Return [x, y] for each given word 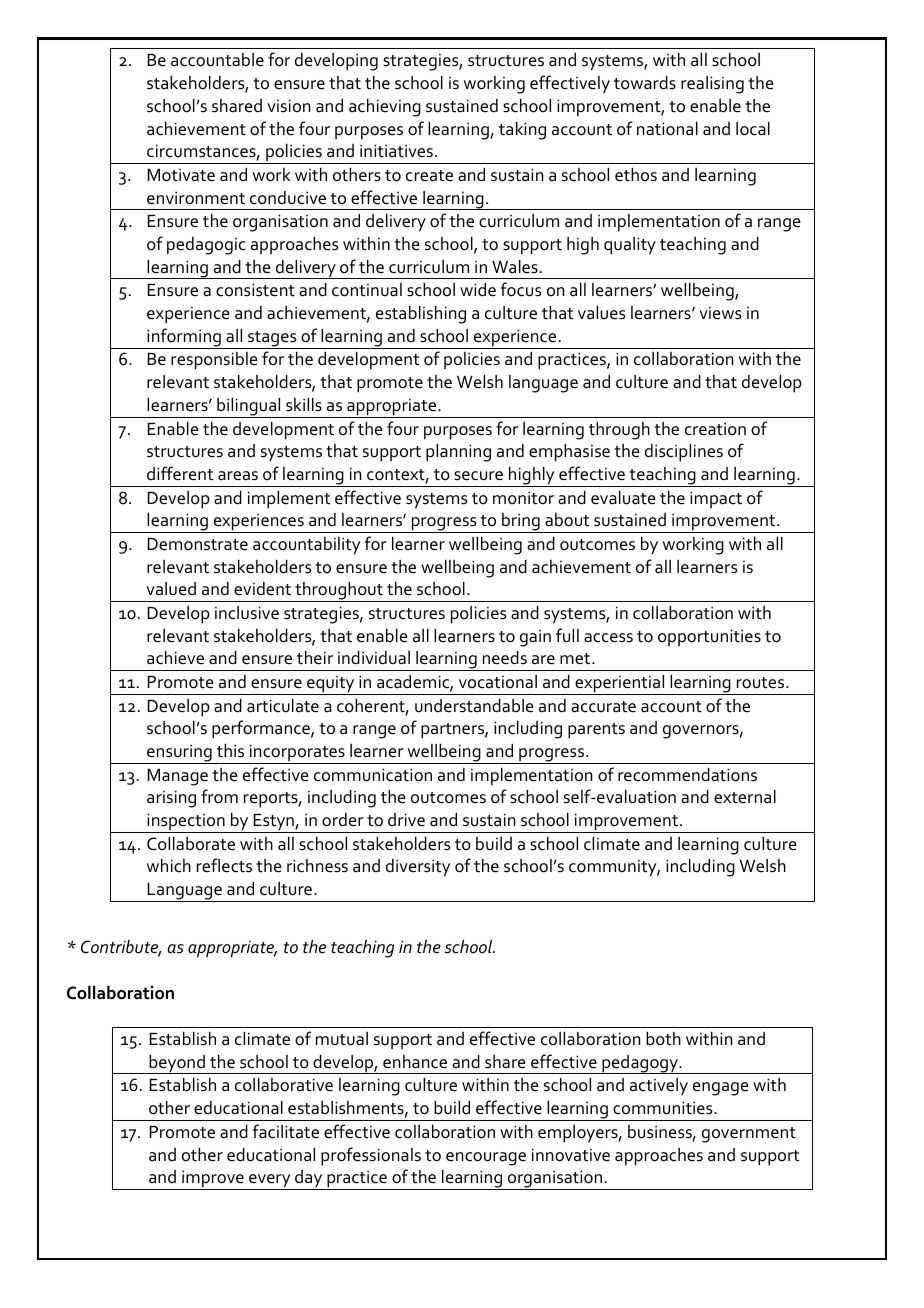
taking [522, 131]
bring [521, 523]
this [230, 751]
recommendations [687, 775]
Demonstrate [197, 544]
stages [272, 340]
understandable [474, 706]
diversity [418, 868]
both [663, 1039]
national [667, 129]
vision [289, 106]
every [270, 1182]
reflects [224, 865]
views [720, 313]
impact [716, 499]
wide [478, 289]
